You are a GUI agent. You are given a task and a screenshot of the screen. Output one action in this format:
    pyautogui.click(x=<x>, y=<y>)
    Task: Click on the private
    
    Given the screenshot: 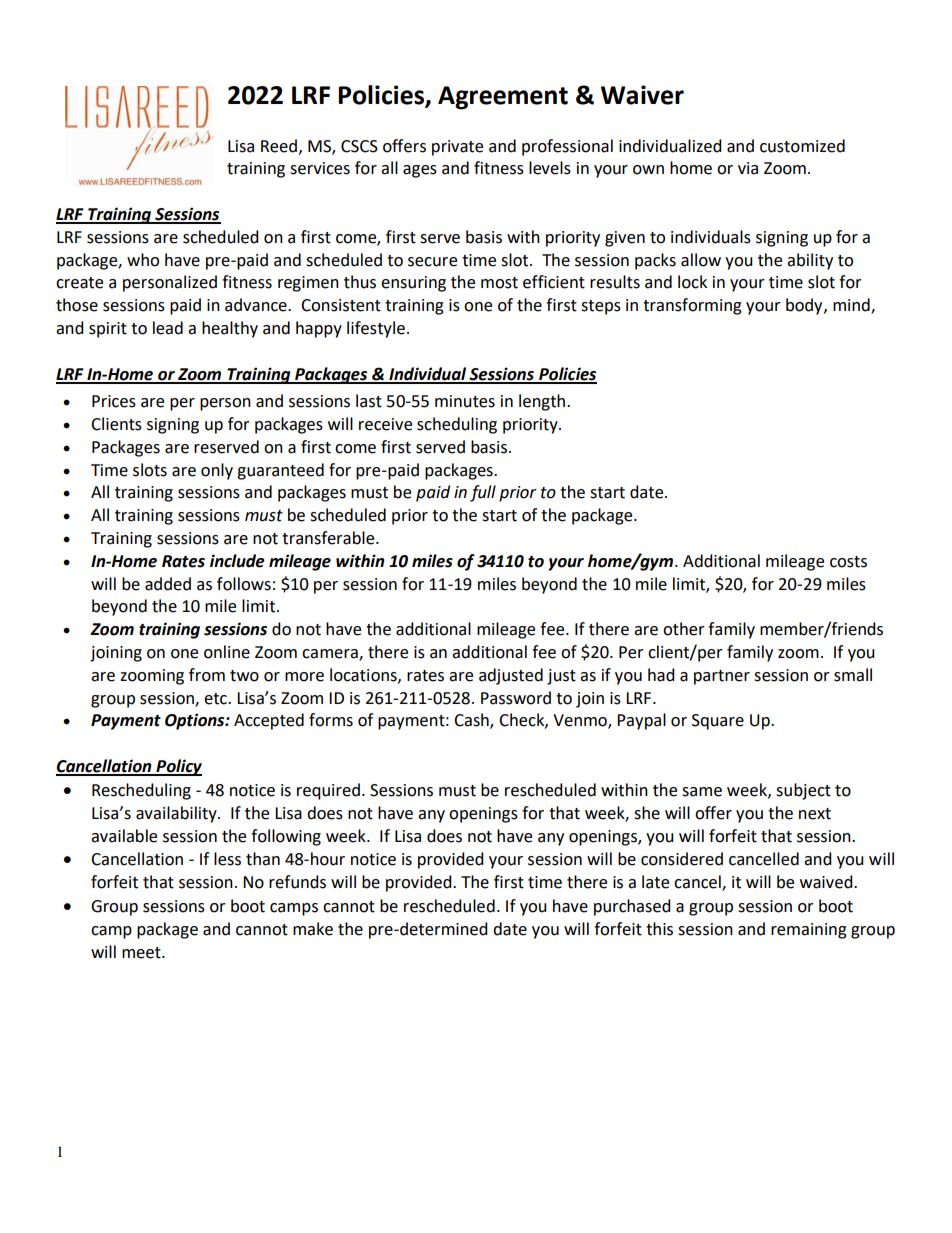 What is the action you would take?
    pyautogui.click(x=457, y=148)
